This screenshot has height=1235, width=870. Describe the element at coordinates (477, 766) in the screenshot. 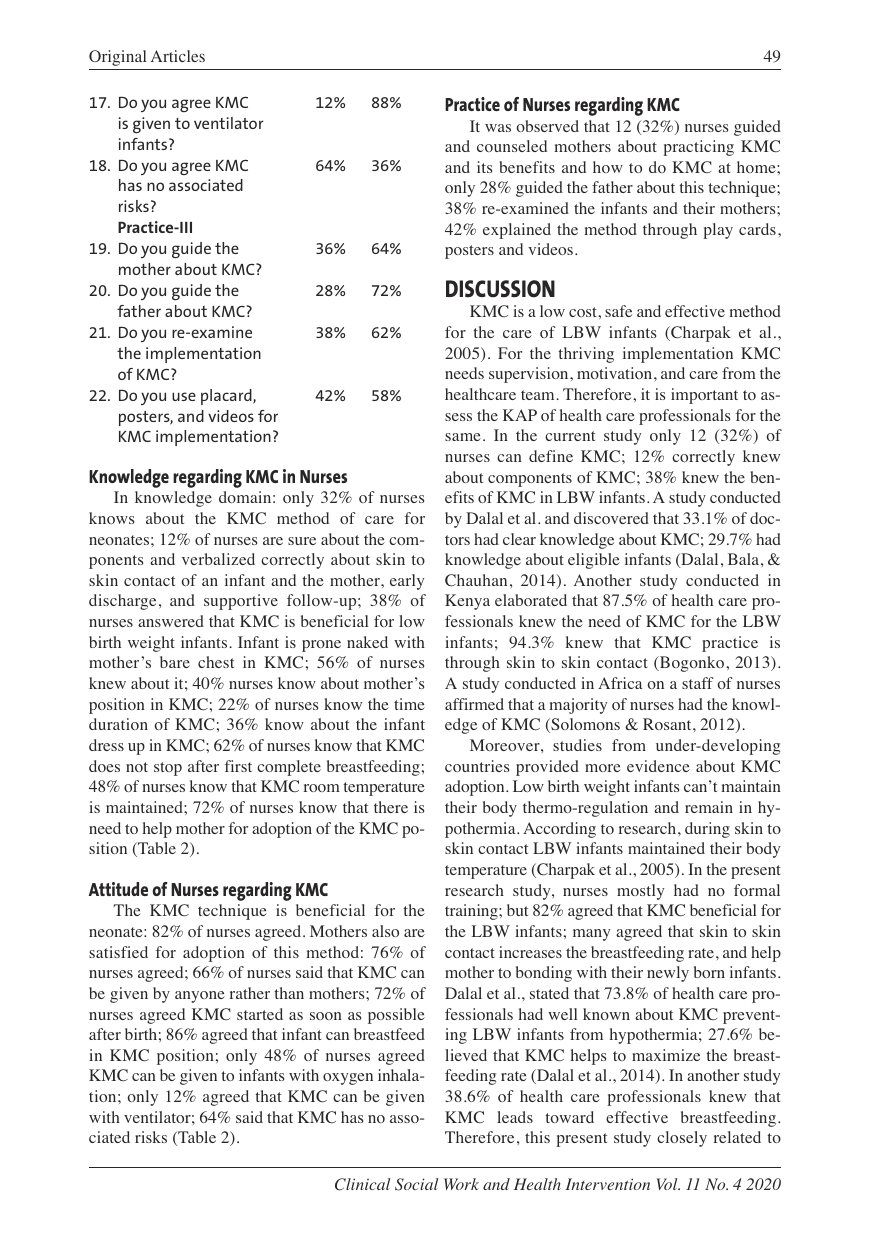

I see `countries` at that location.
